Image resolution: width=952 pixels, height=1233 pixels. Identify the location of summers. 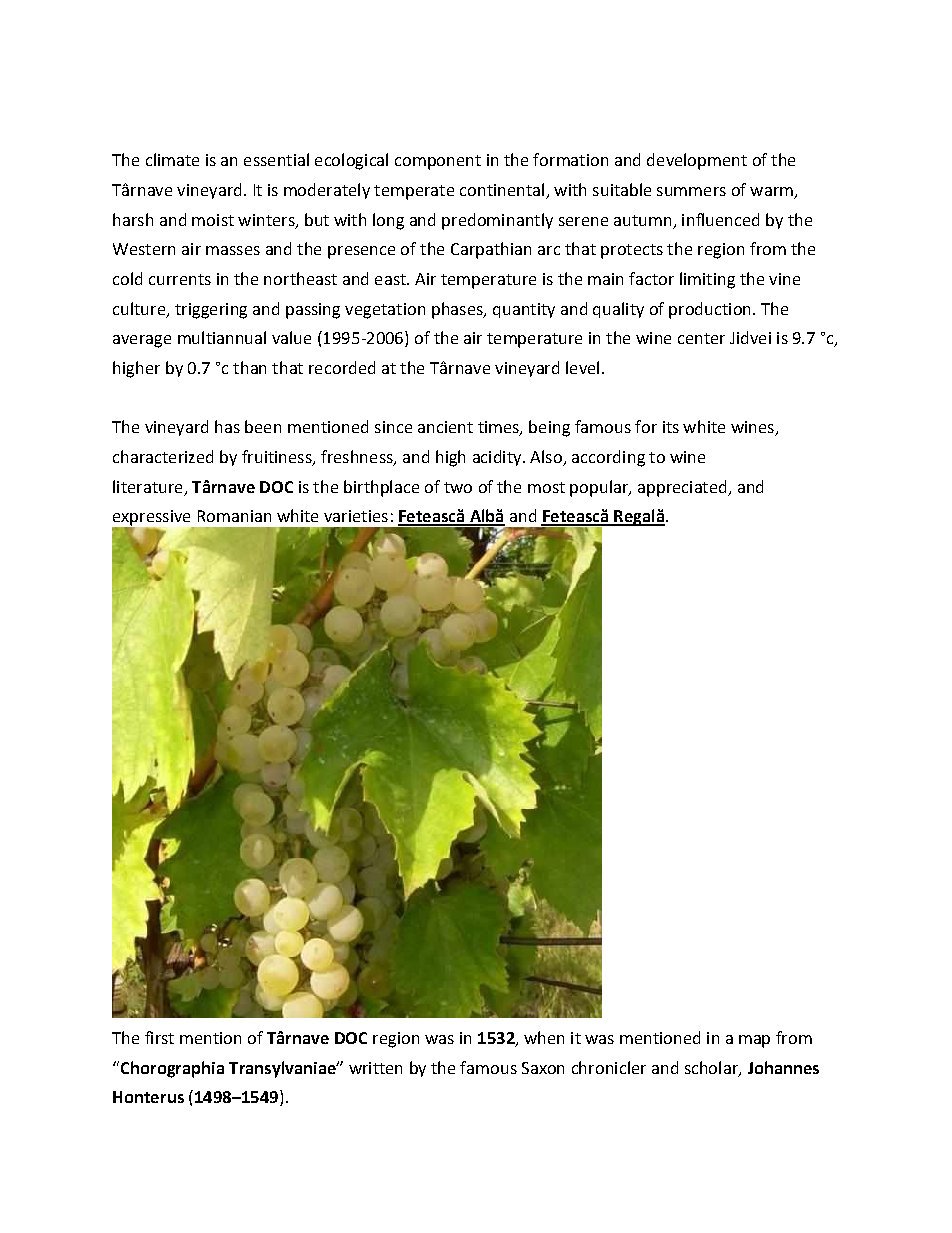
(691, 191).
